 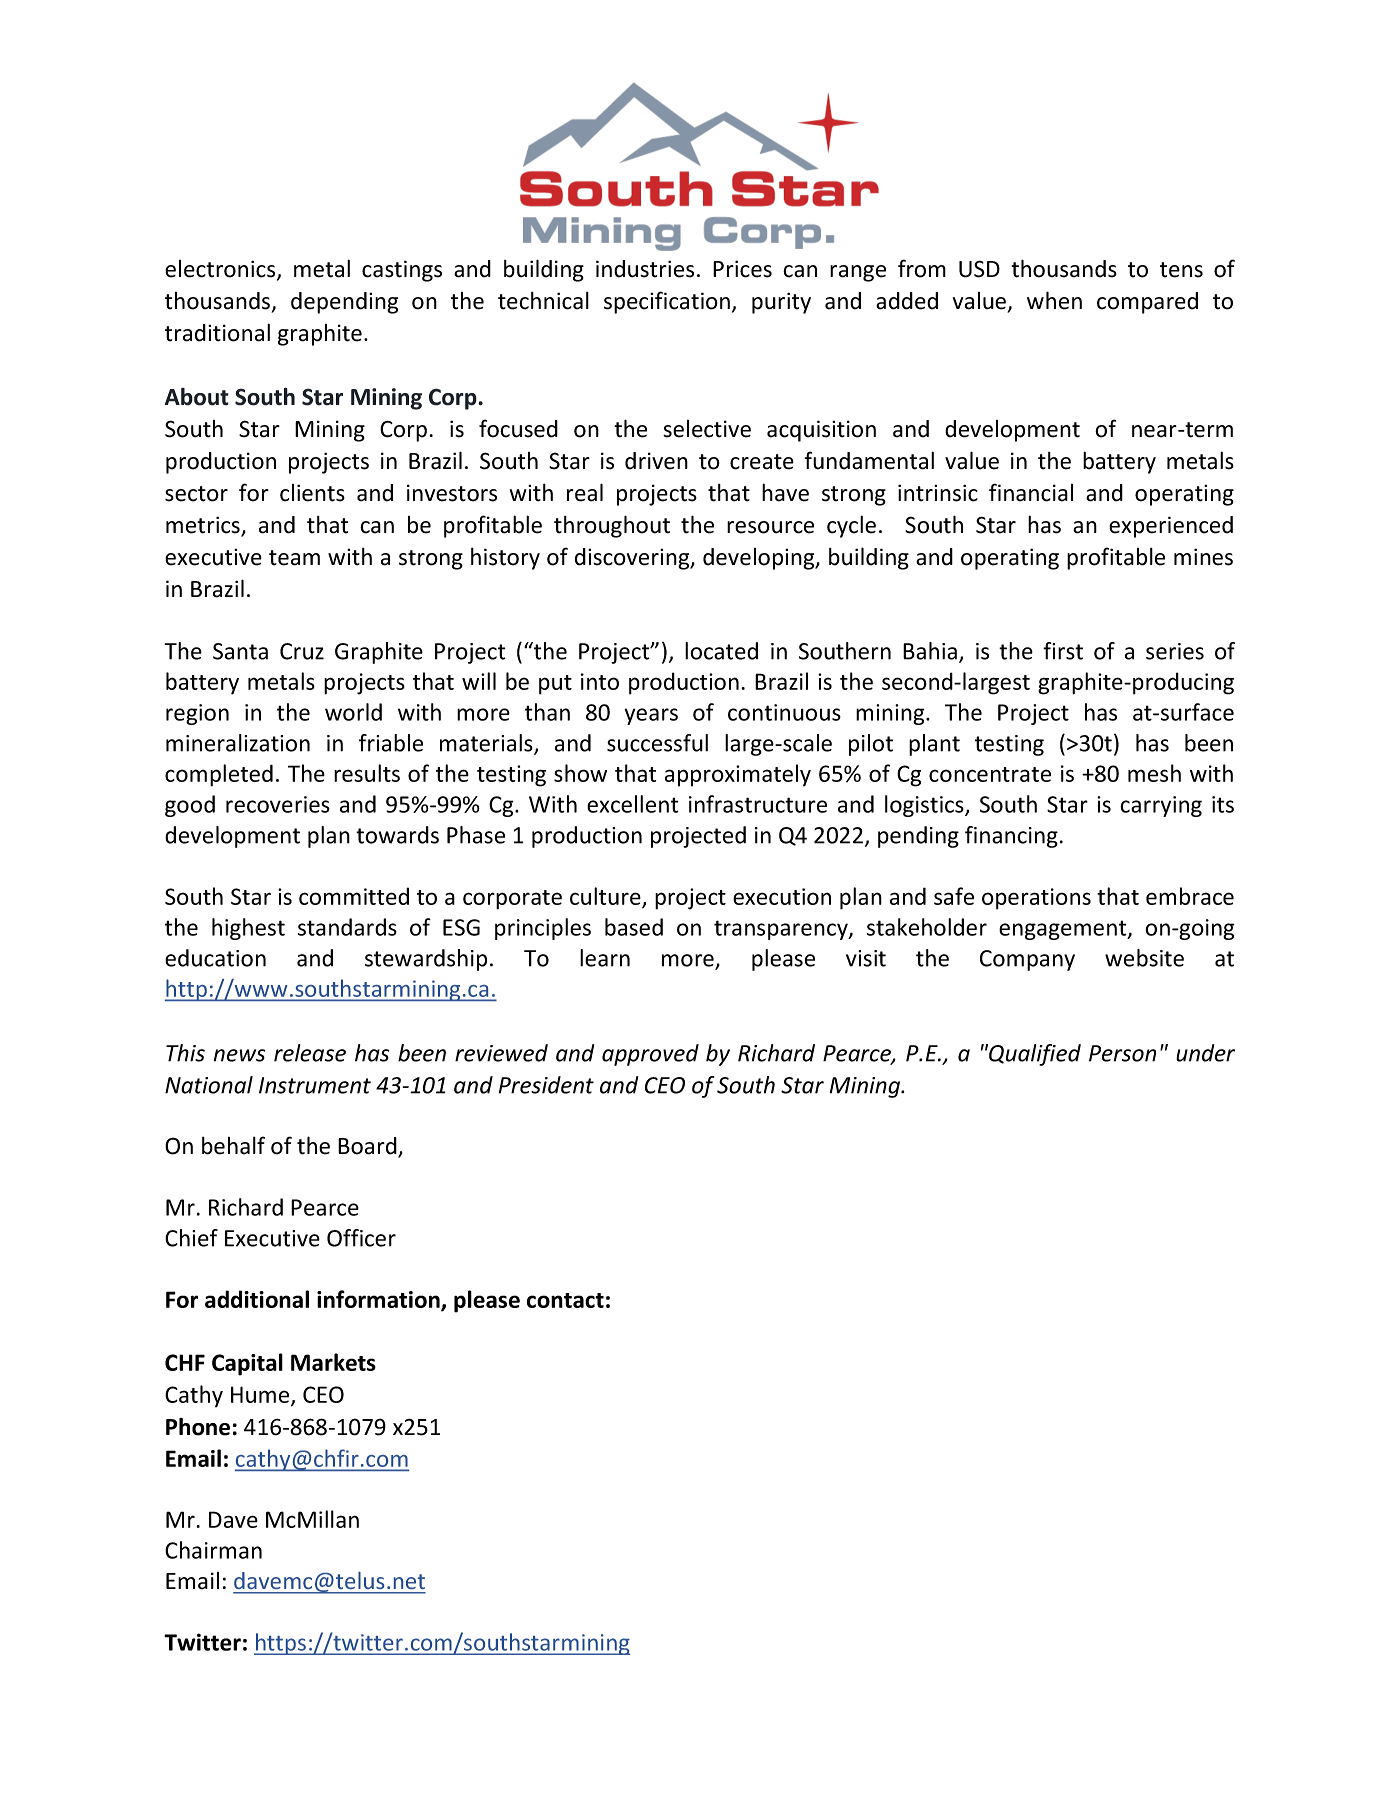 What do you see at coordinates (1122, 1053) in the image?
I see `Person` at bounding box center [1122, 1053].
